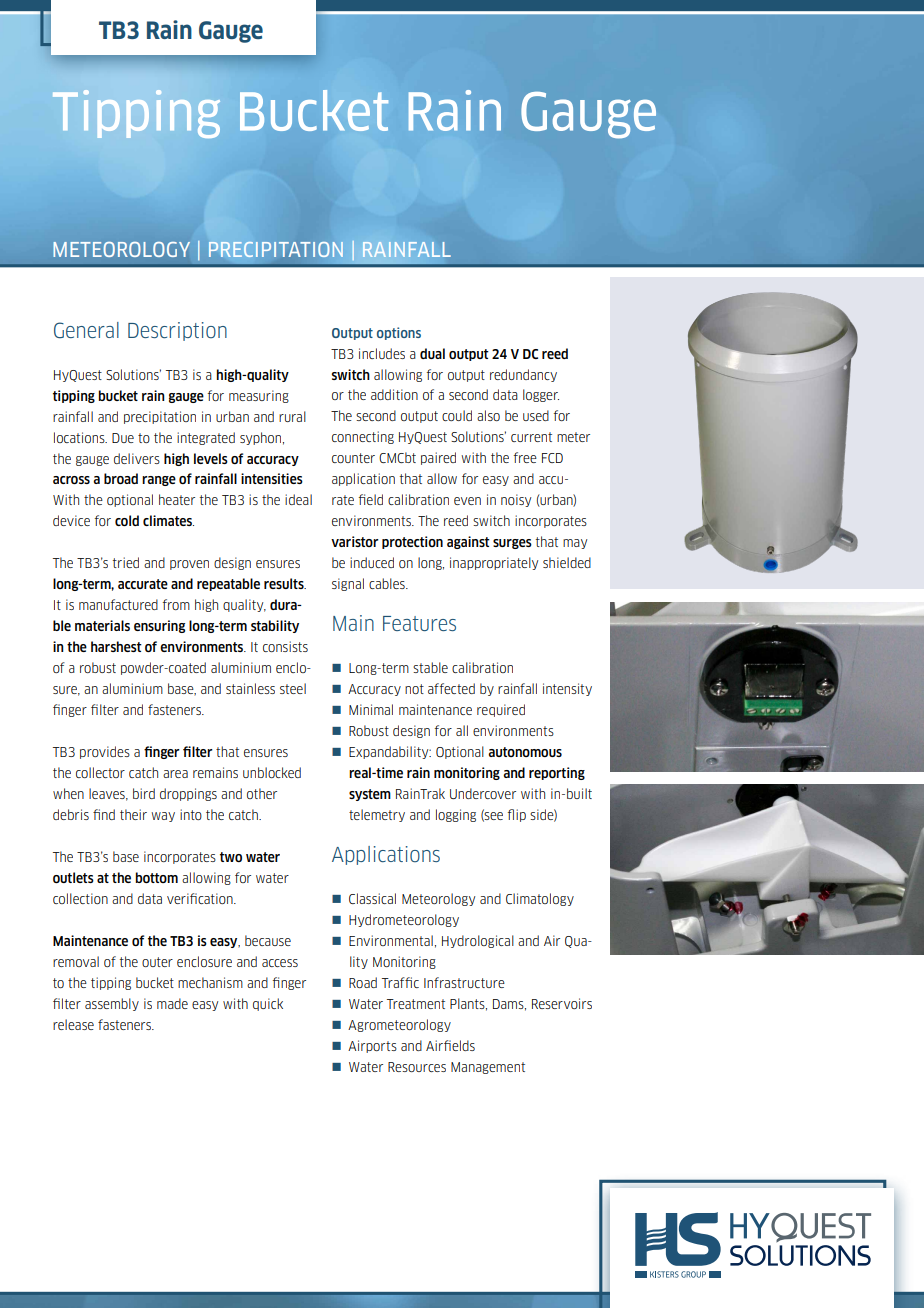 The image size is (924, 1308). What do you see at coordinates (523, 375) in the screenshot?
I see `redundancy` at bounding box center [523, 375].
